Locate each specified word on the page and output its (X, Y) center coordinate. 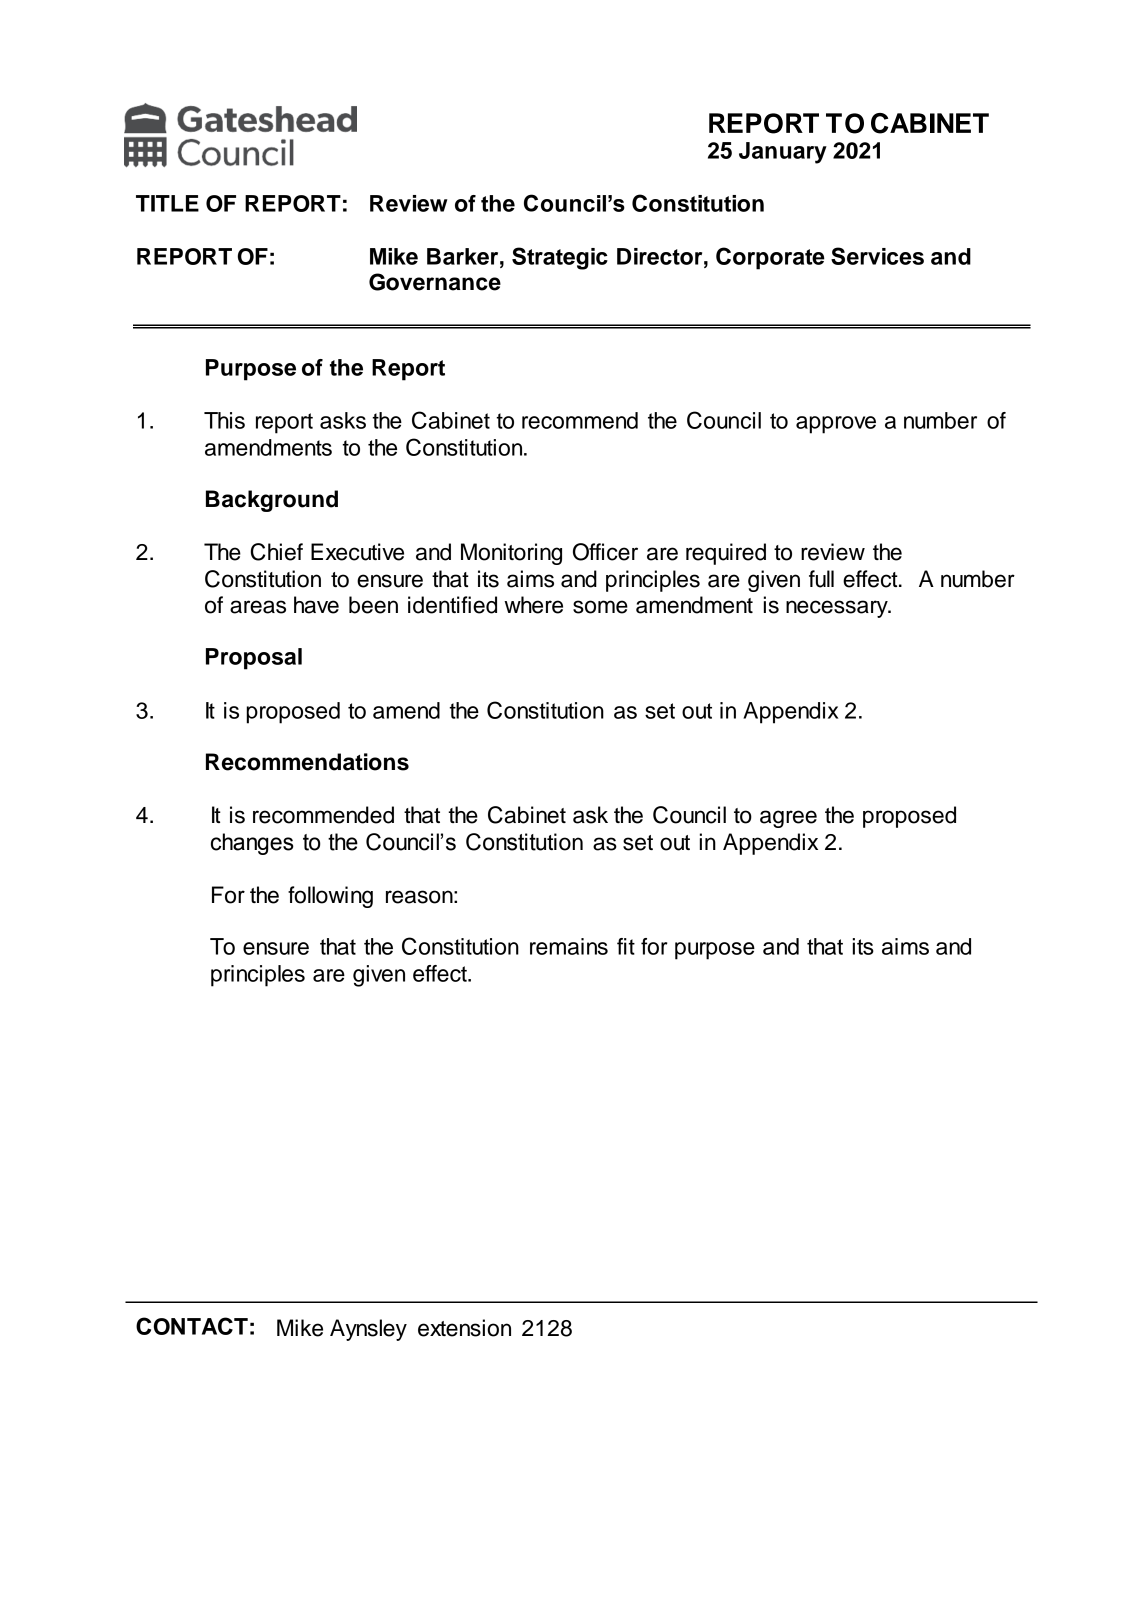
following (330, 897)
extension (464, 1328)
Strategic (560, 258)
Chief (277, 552)
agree (788, 819)
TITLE (167, 203)
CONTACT (192, 1326)
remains (569, 946)
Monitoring (511, 554)
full (821, 579)
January (783, 153)
